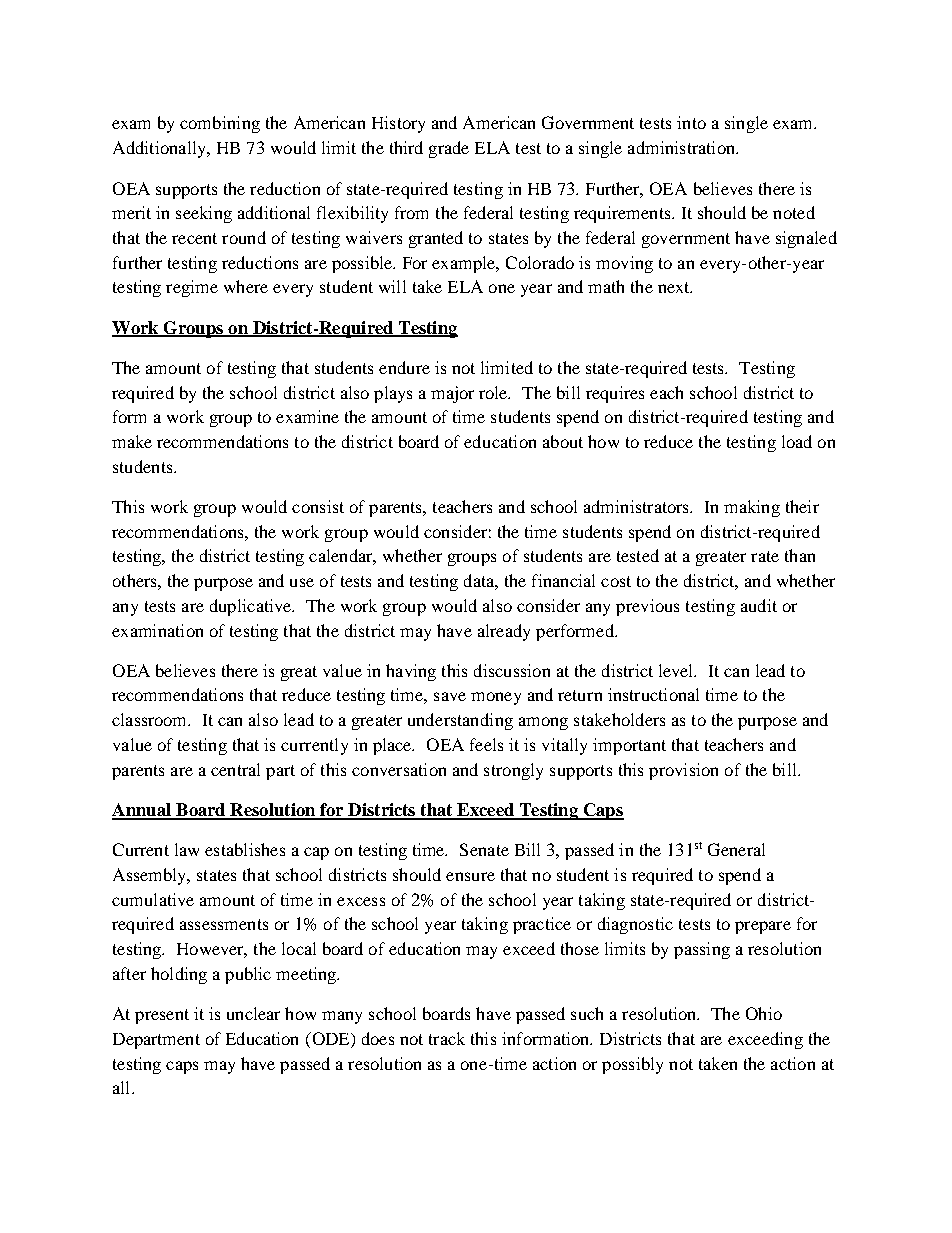 The image size is (952, 1233). I want to click on track, so click(447, 1038).
